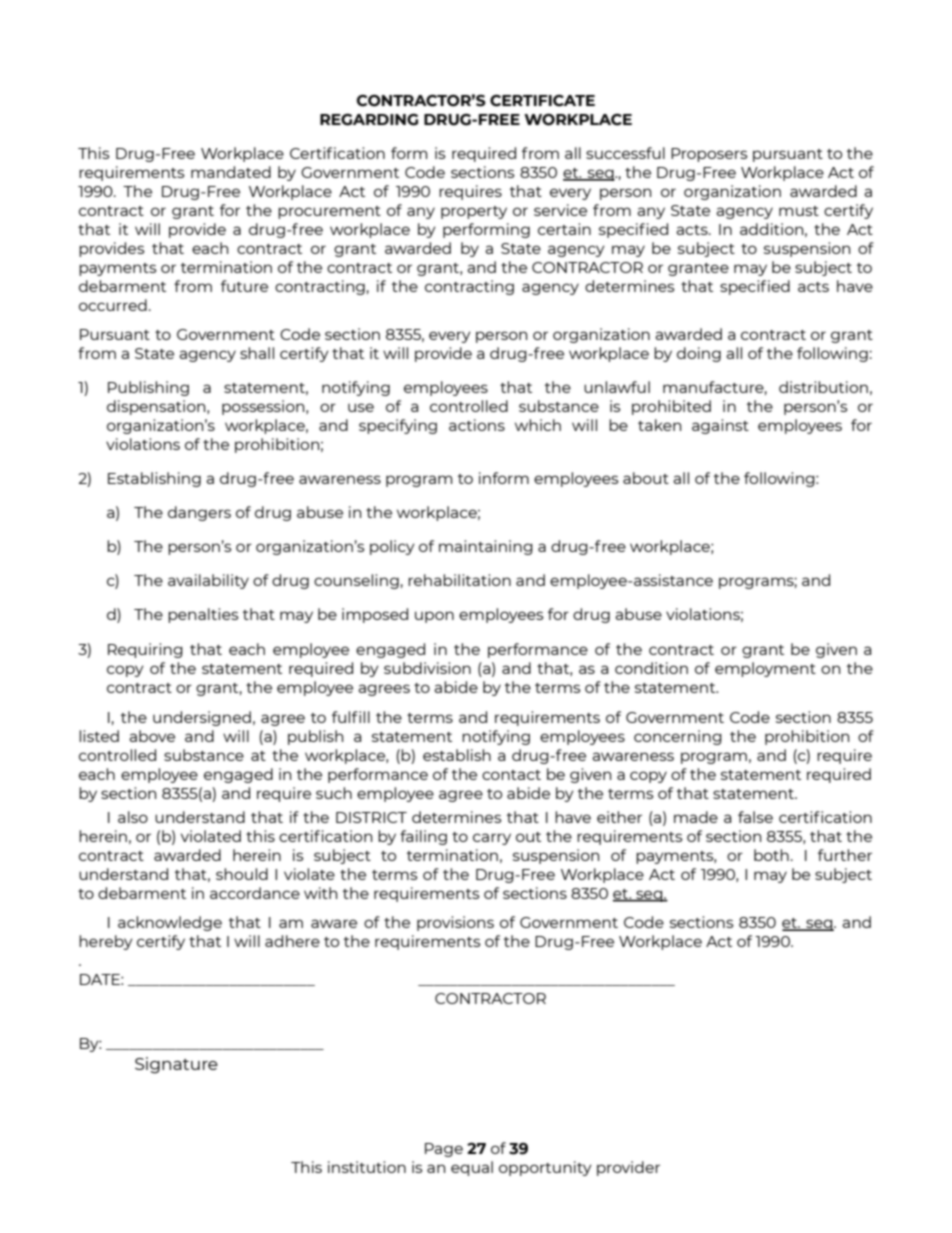  I want to click on maintaining, so click(486, 547).
